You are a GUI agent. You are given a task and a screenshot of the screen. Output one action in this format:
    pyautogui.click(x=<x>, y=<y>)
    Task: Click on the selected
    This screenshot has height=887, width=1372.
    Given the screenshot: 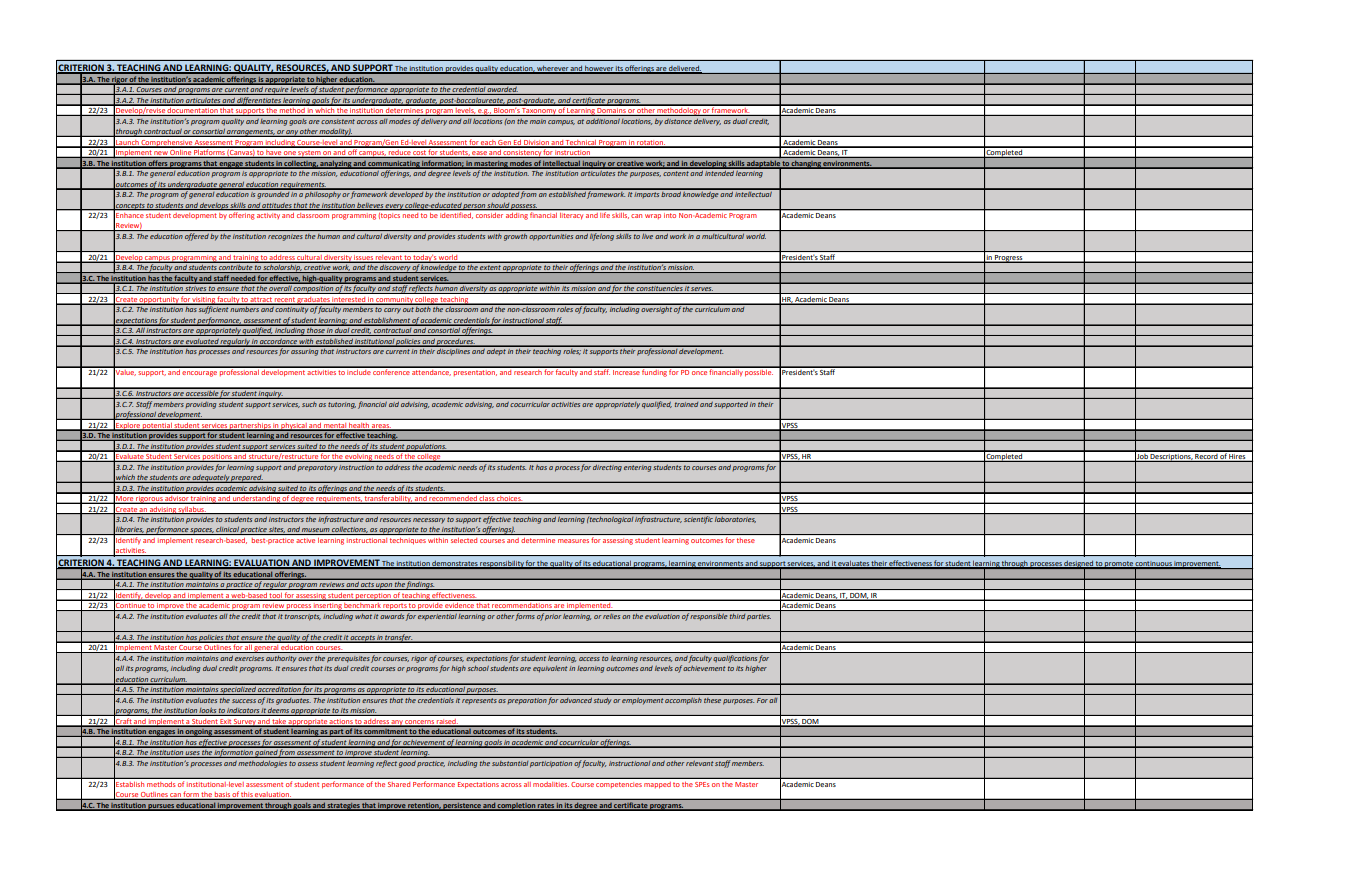 What is the action you would take?
    pyautogui.click(x=464, y=540)
